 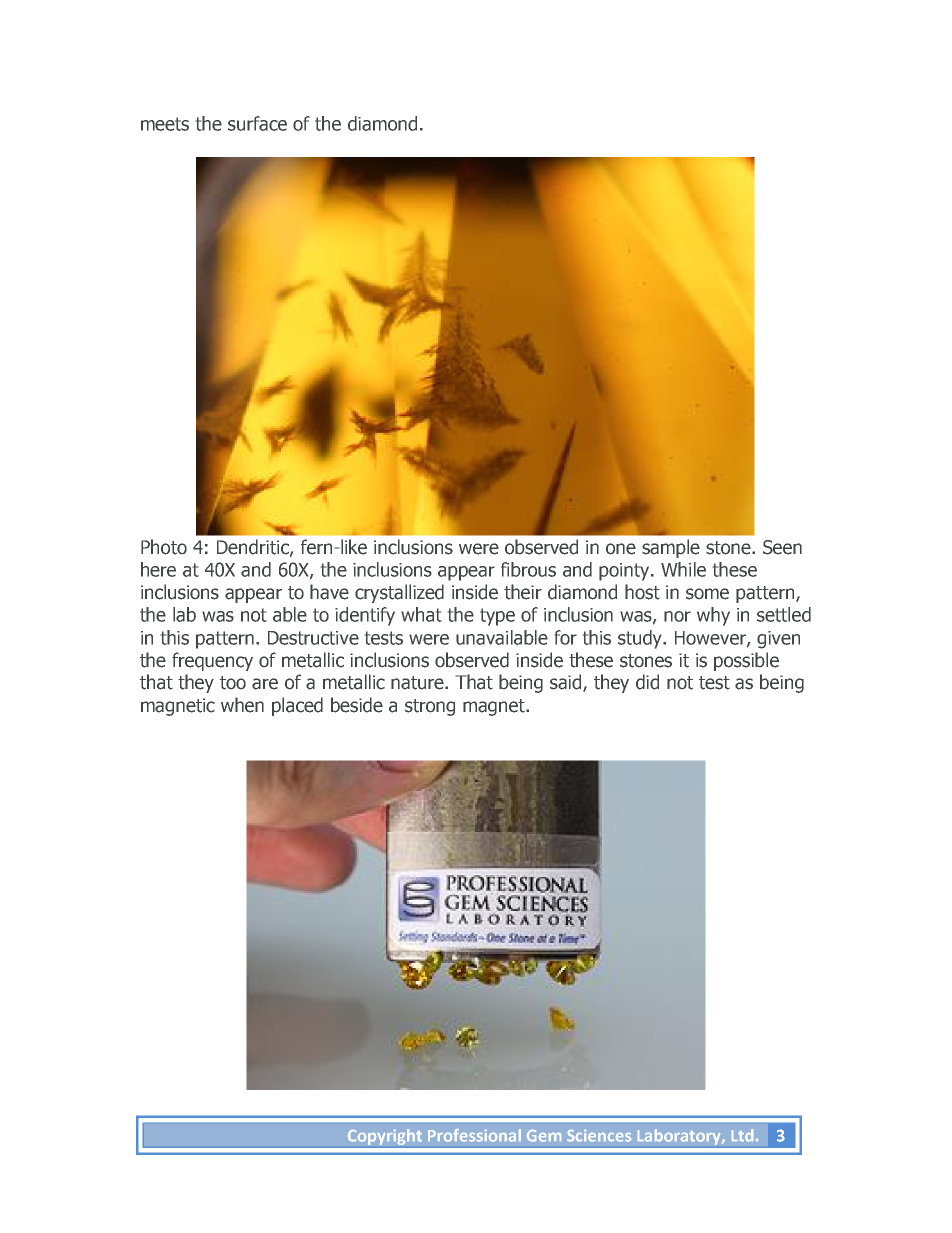 I want to click on nature, so click(x=418, y=683).
